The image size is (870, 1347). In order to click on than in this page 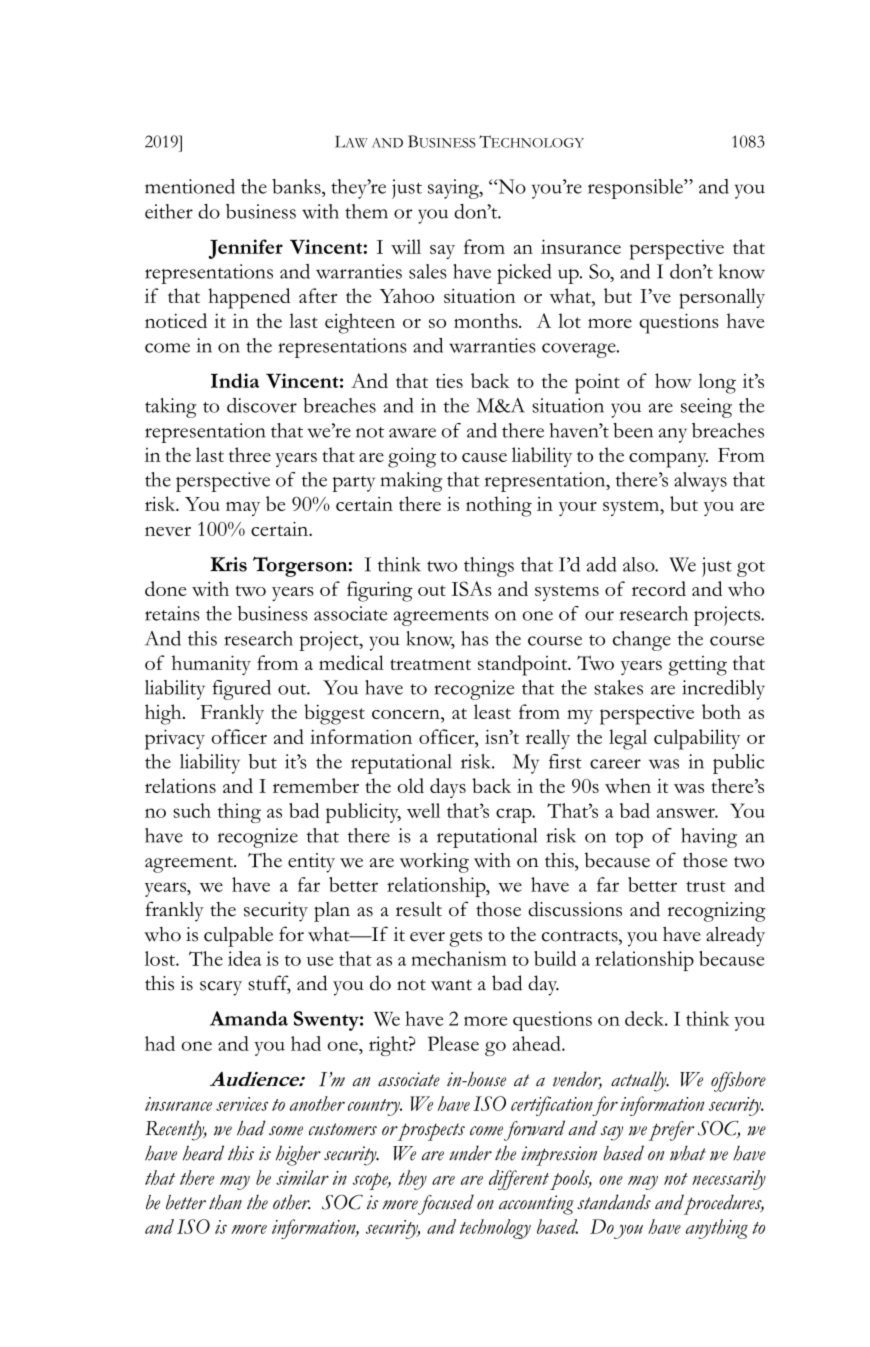, I will do `click(225, 1202)`.
